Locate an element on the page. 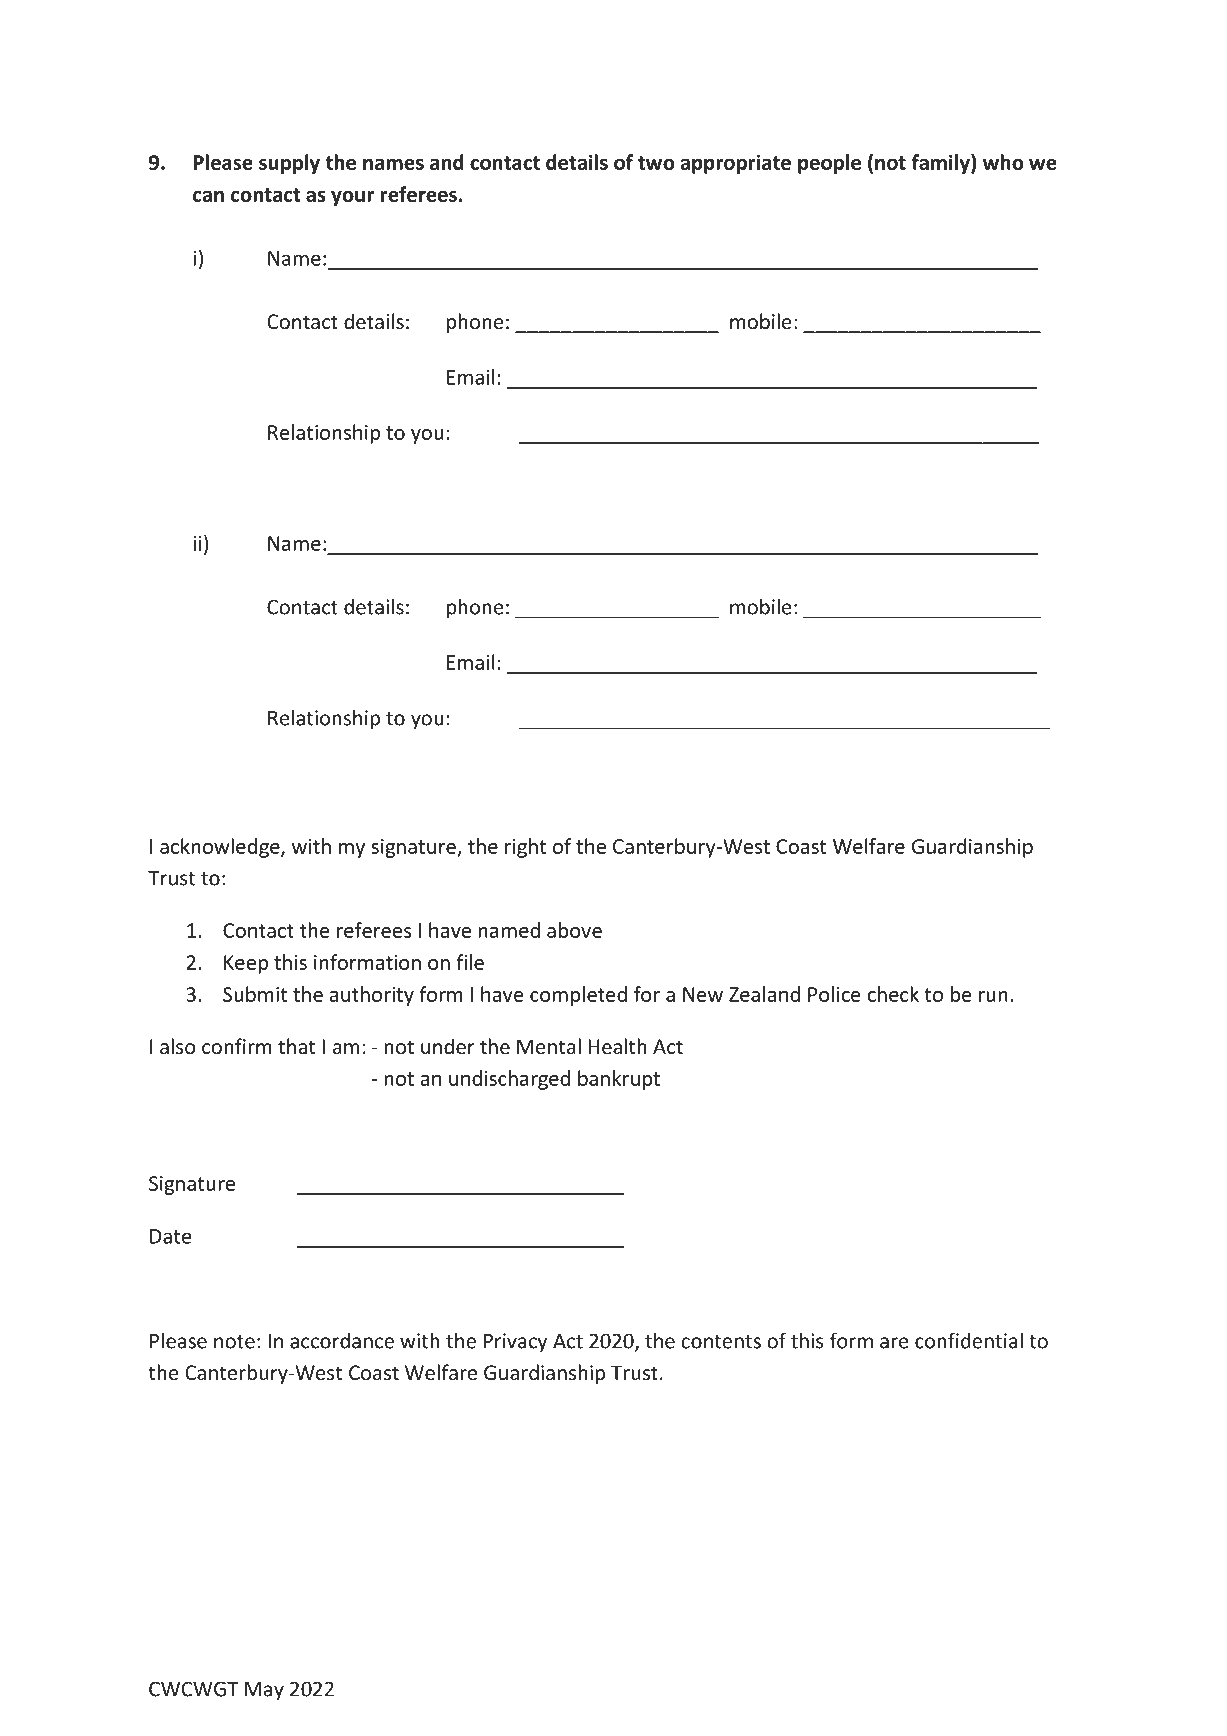 The height and width of the image is (1736, 1227). May is located at coordinates (264, 1691).
